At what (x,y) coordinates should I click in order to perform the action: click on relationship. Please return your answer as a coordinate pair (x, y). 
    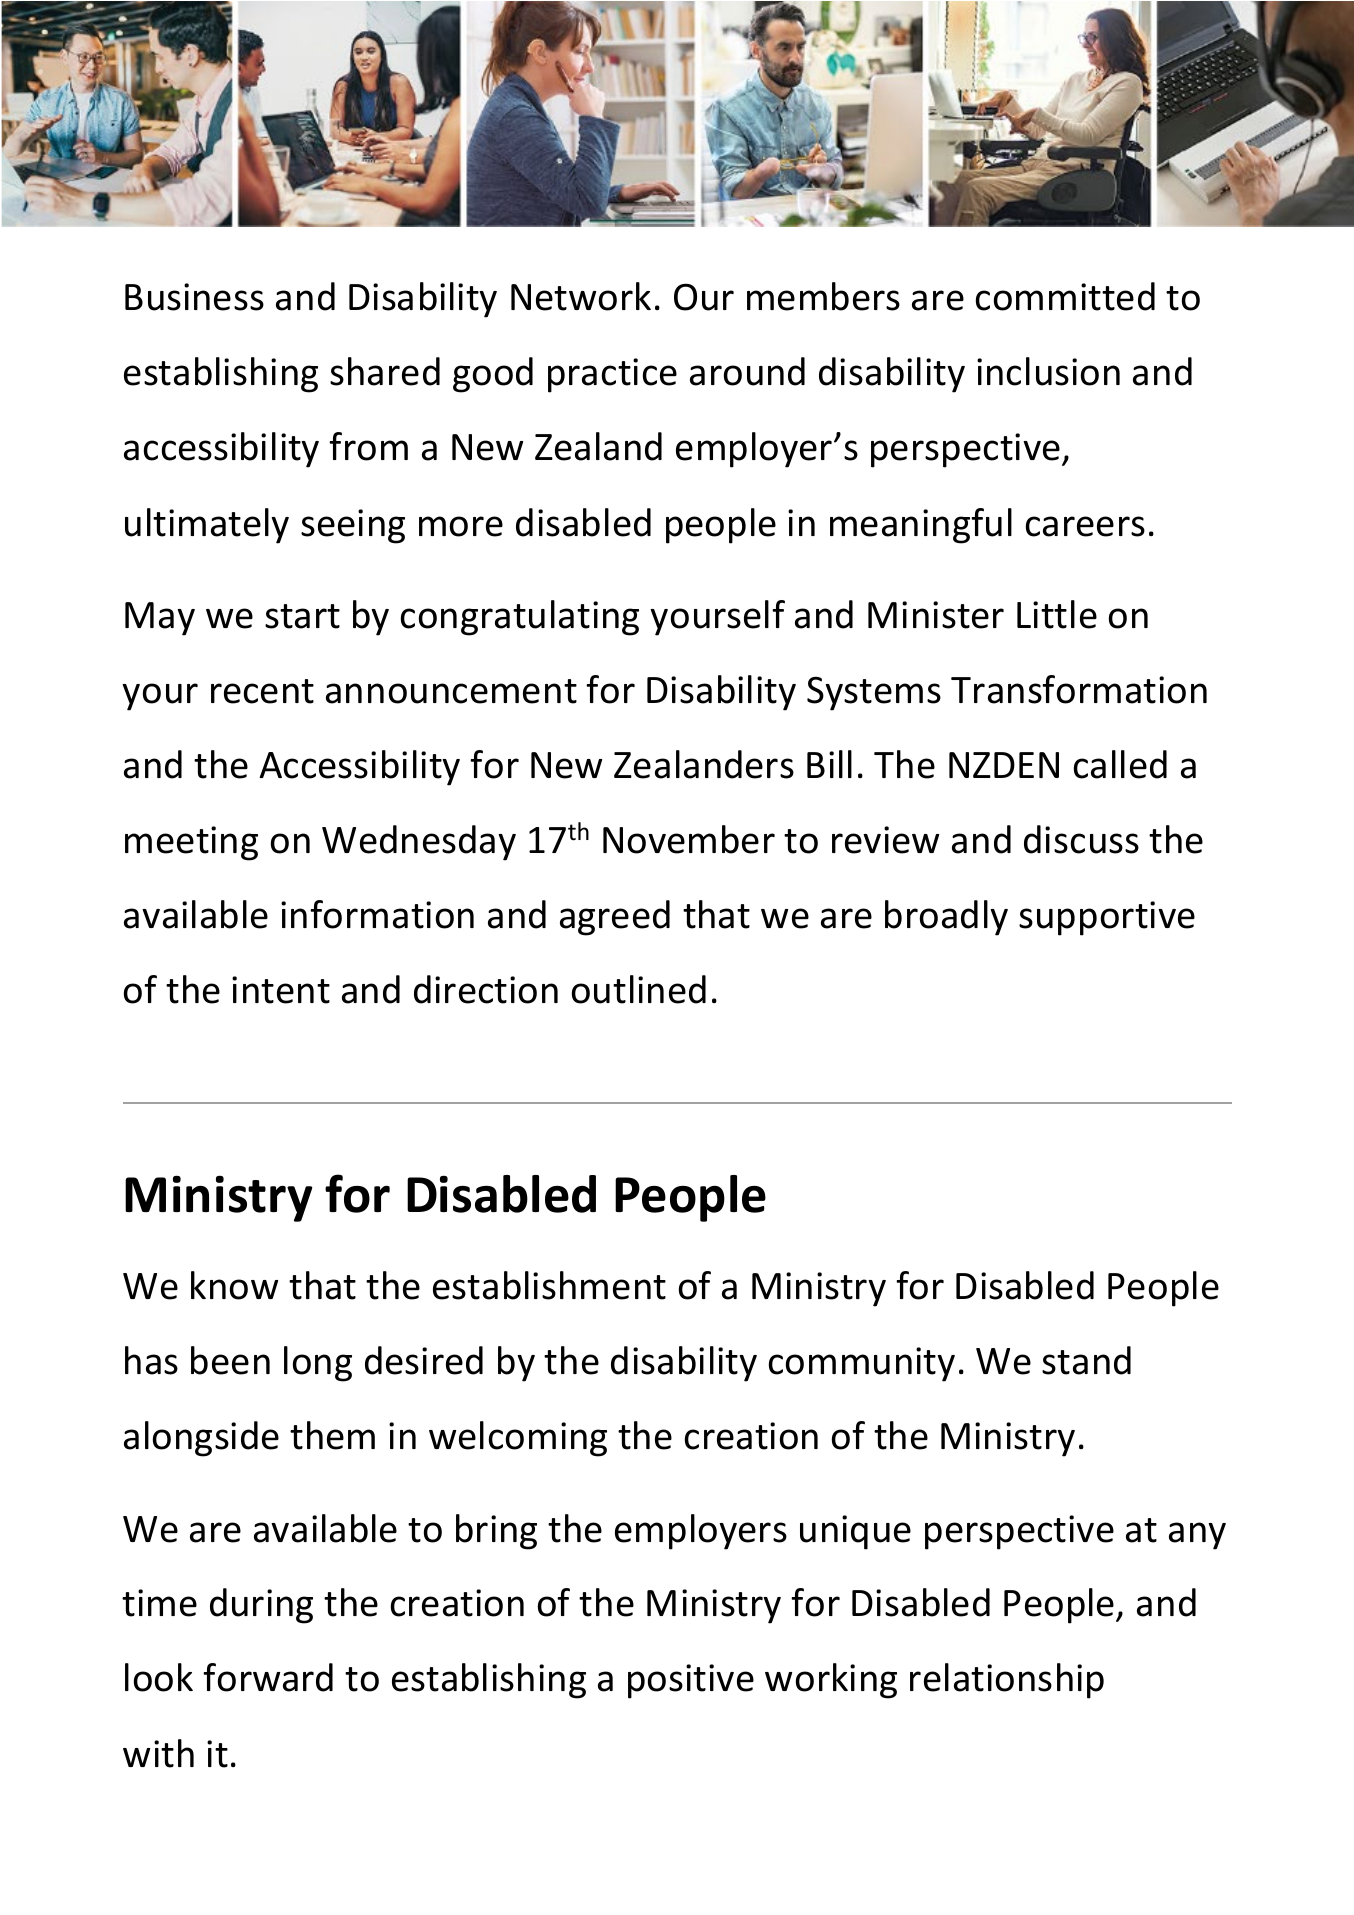
    Looking at the image, I should click on (1007, 1681).
